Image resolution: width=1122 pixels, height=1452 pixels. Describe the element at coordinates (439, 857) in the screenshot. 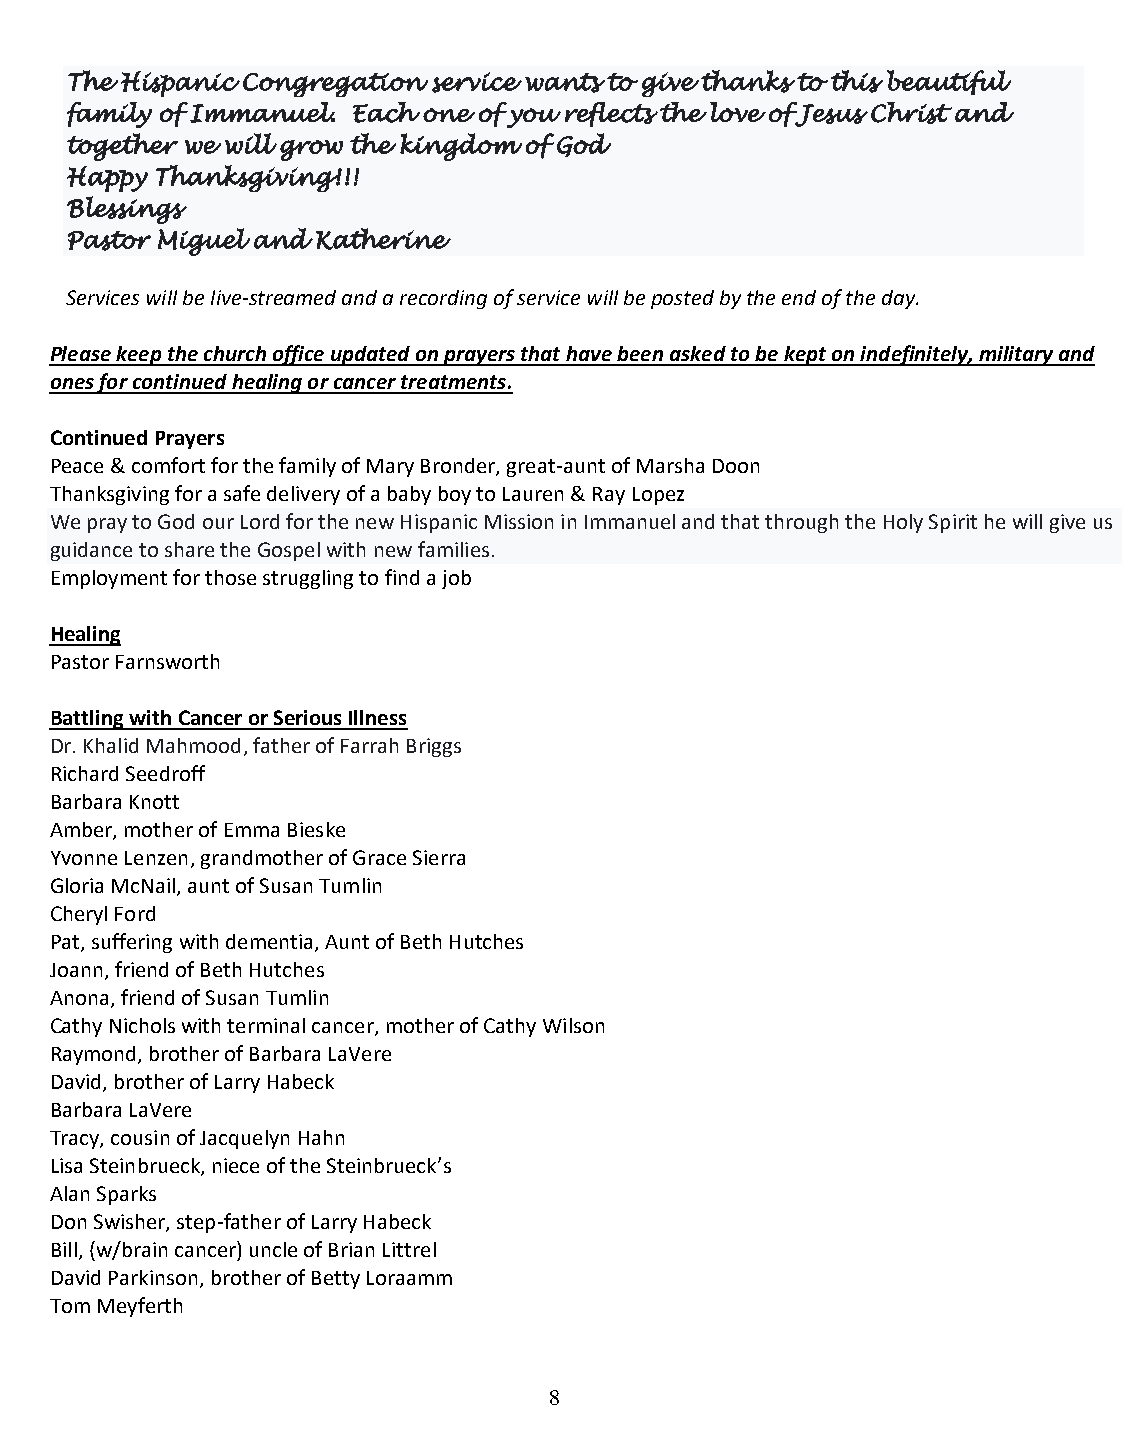

I see `Sierra` at that location.
